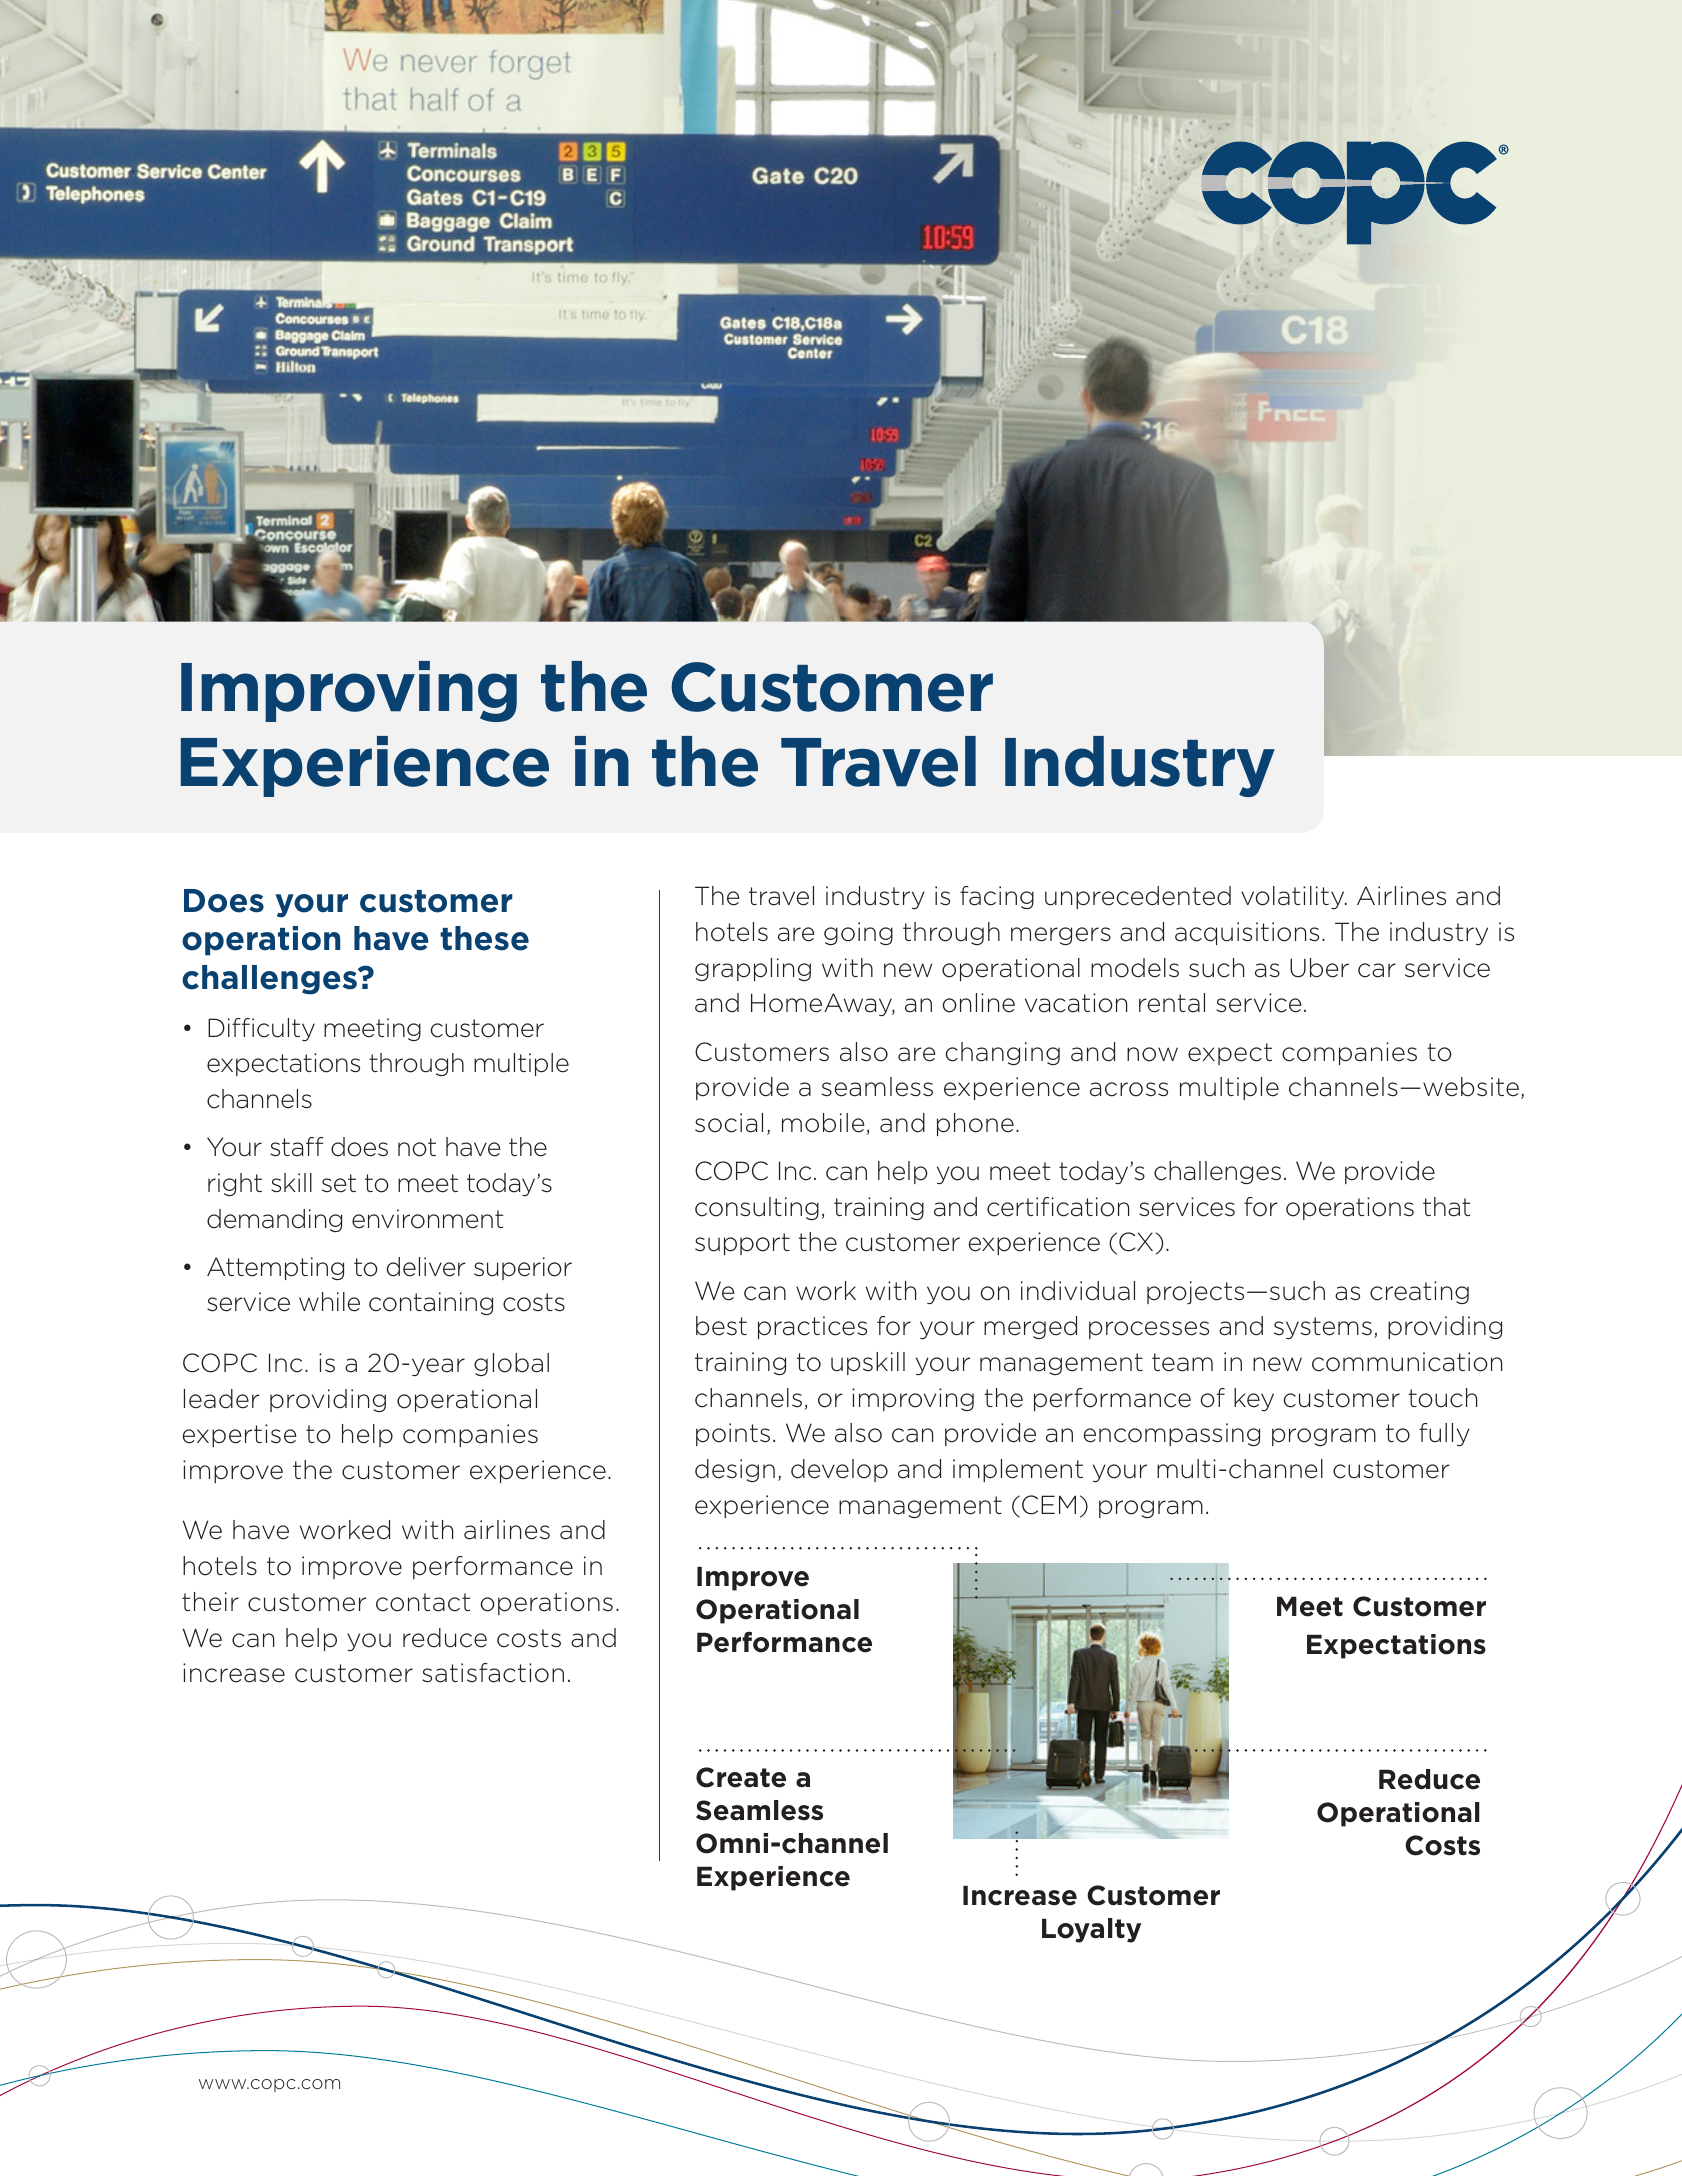  What do you see at coordinates (742, 1244) in the screenshot?
I see `support` at bounding box center [742, 1244].
